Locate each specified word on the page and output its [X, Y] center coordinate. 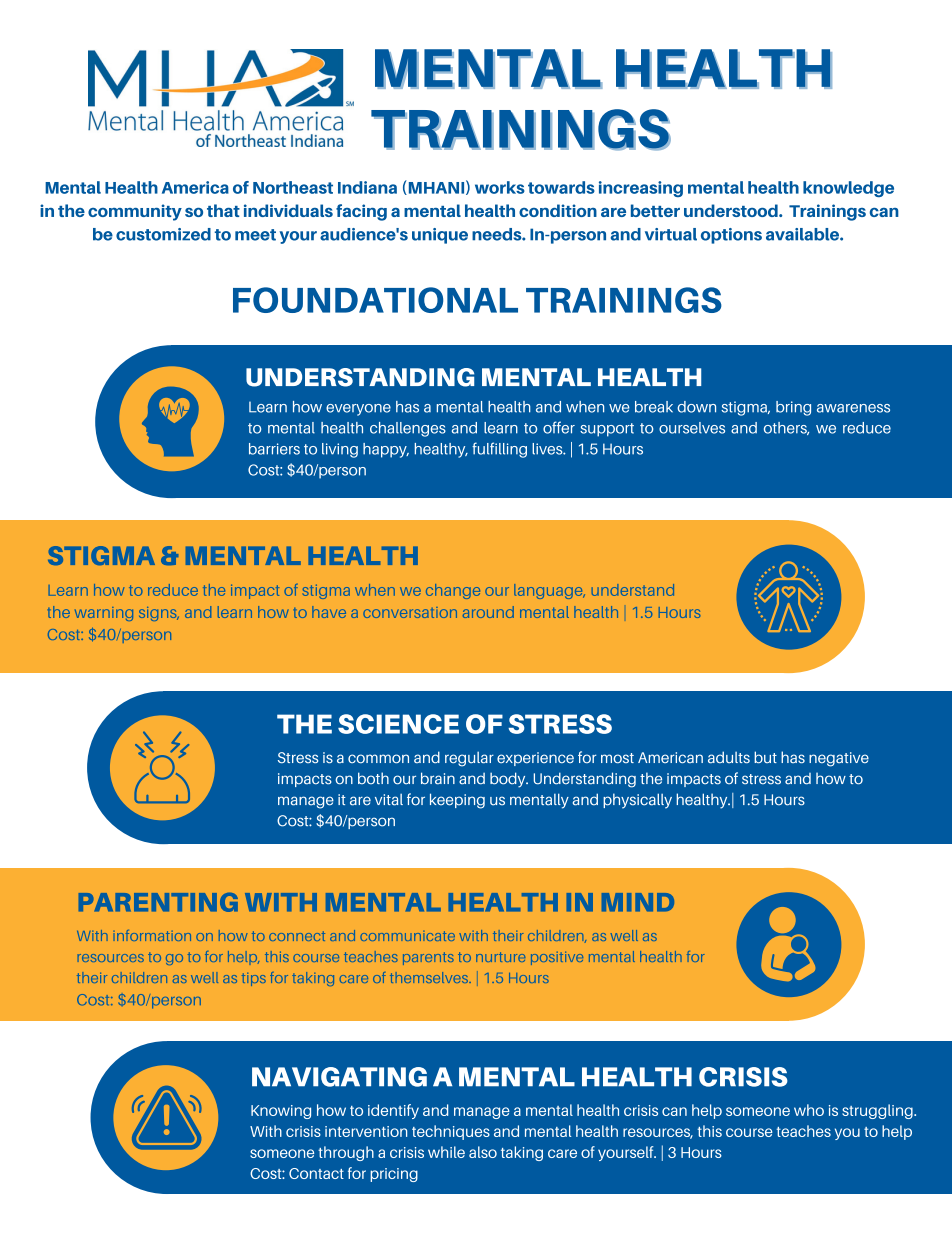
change [453, 591]
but [765, 757]
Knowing [281, 1112]
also [483, 1152]
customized [163, 234]
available [803, 234]
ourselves [692, 428]
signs [159, 614]
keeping [457, 801]
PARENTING [158, 902]
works [500, 187]
